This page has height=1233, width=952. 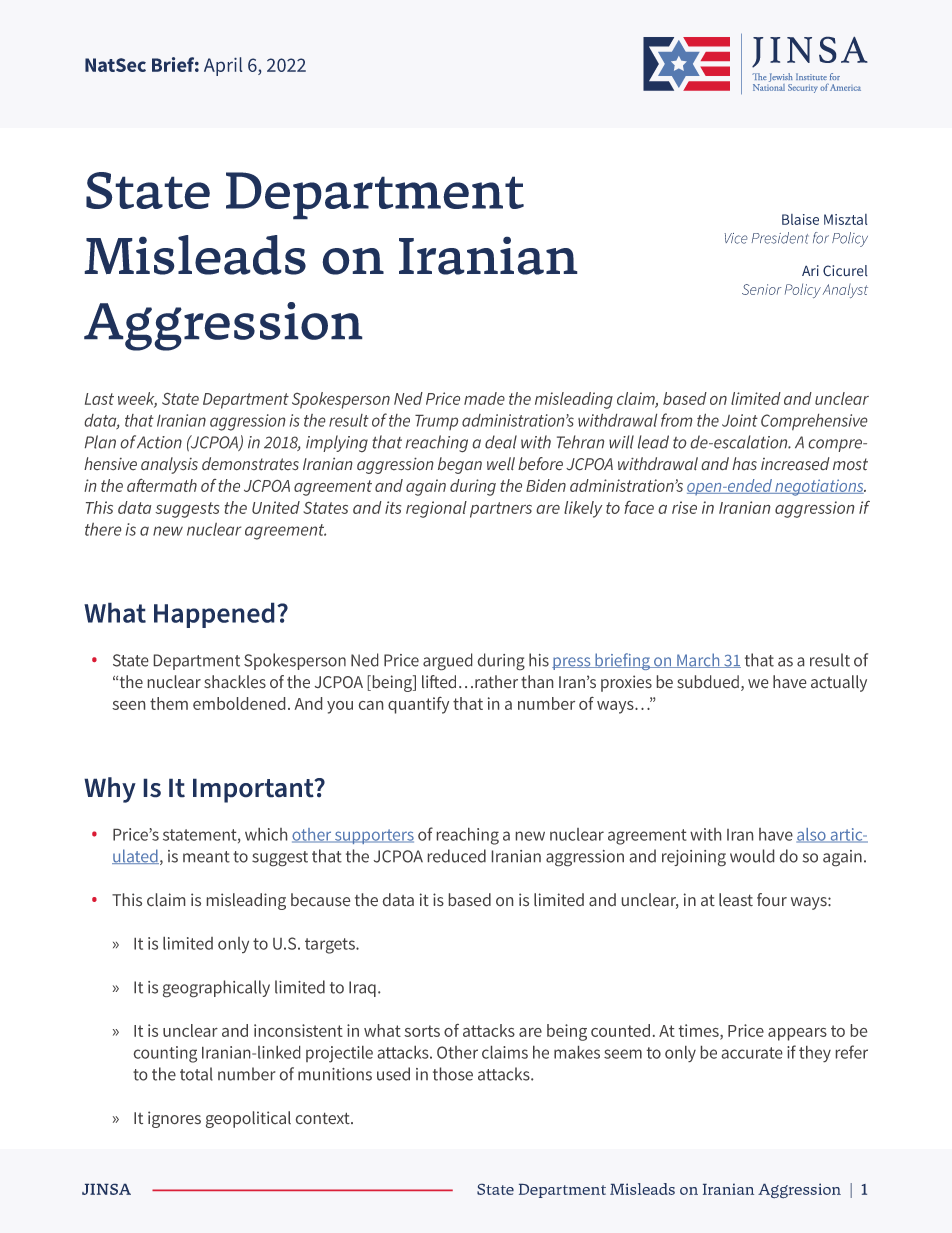 What do you see at coordinates (736, 238) in the page?
I see `Vice` at bounding box center [736, 238].
